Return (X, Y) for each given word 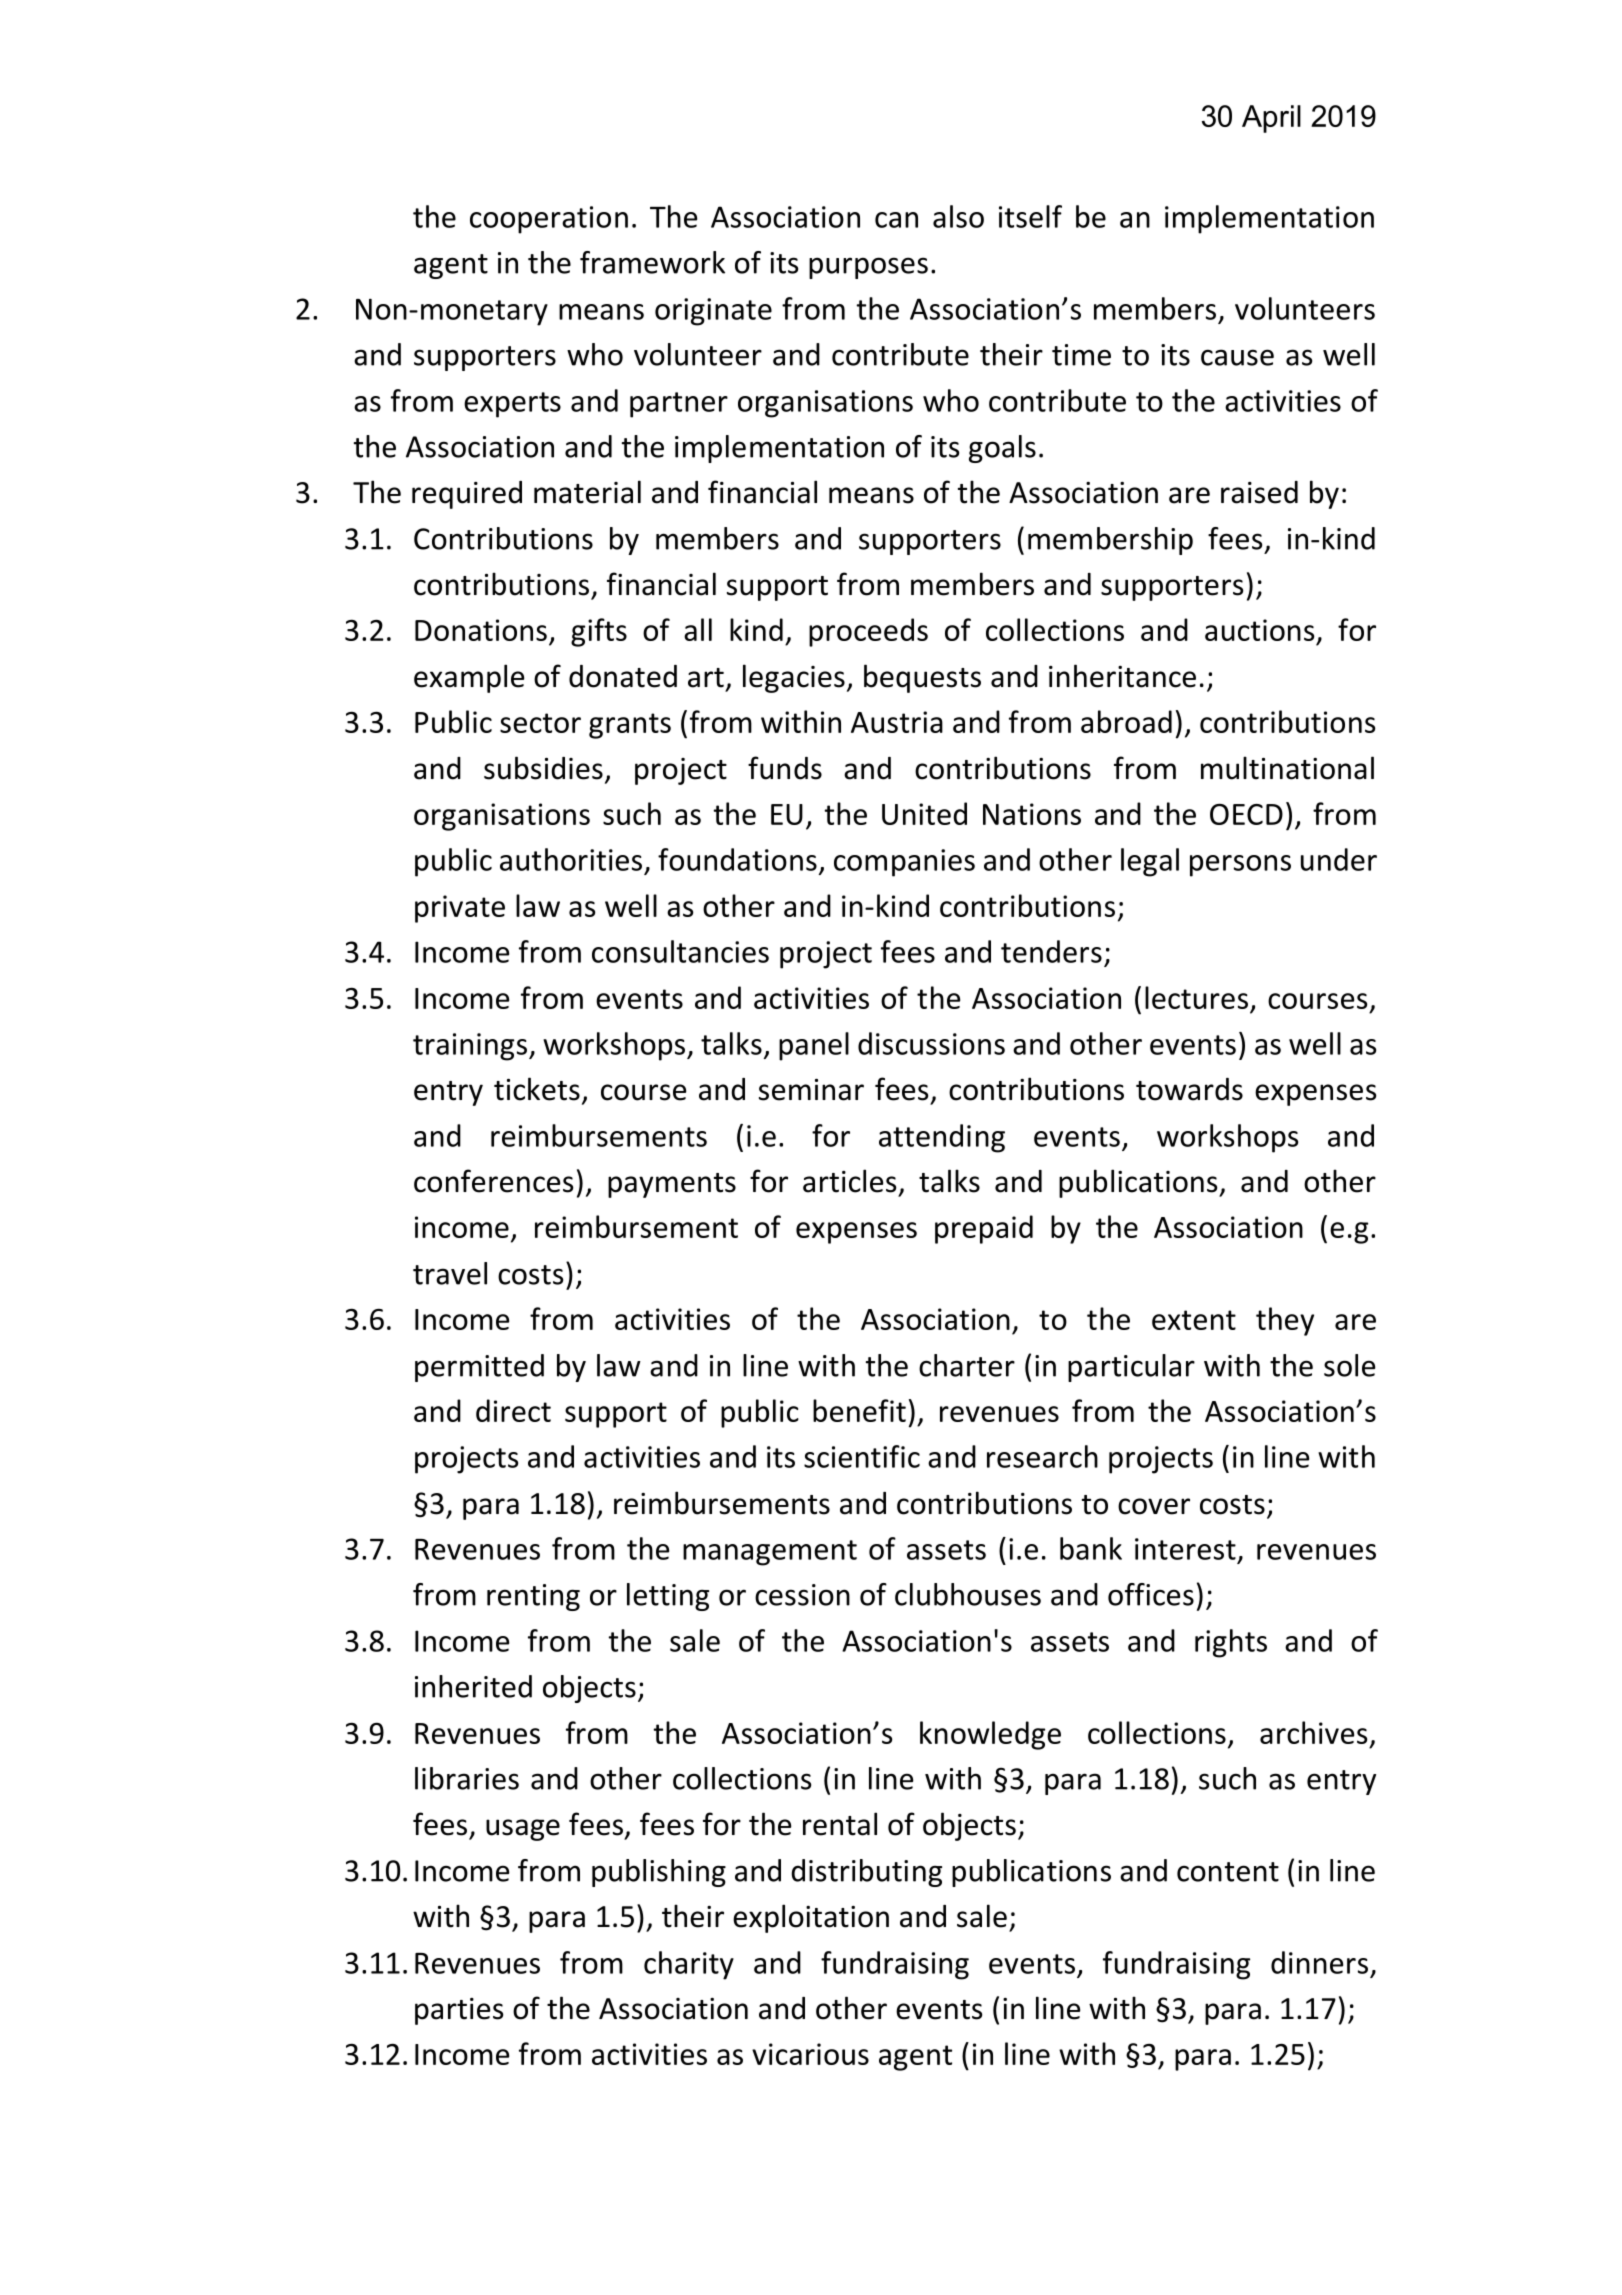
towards (1189, 1089)
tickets (537, 1089)
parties (459, 2011)
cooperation (549, 220)
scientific (862, 1456)
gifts (599, 632)
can (896, 220)
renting (533, 1597)
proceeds (868, 632)
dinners (1319, 1962)
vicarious (810, 2054)
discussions (931, 1043)
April (1271, 119)
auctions (1260, 630)
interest (1185, 1549)
